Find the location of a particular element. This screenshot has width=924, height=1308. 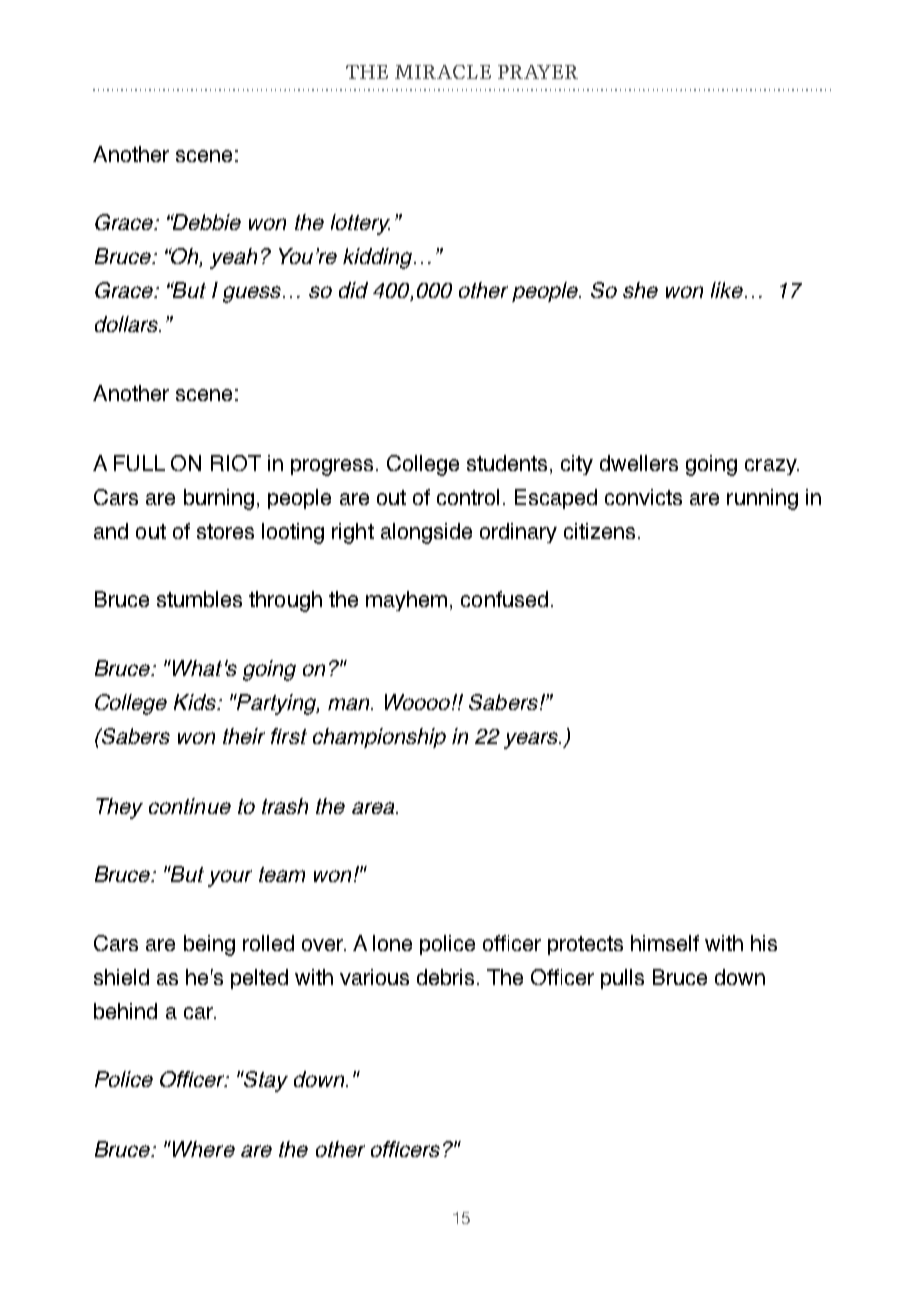

Where is located at coordinates (204, 1149).
